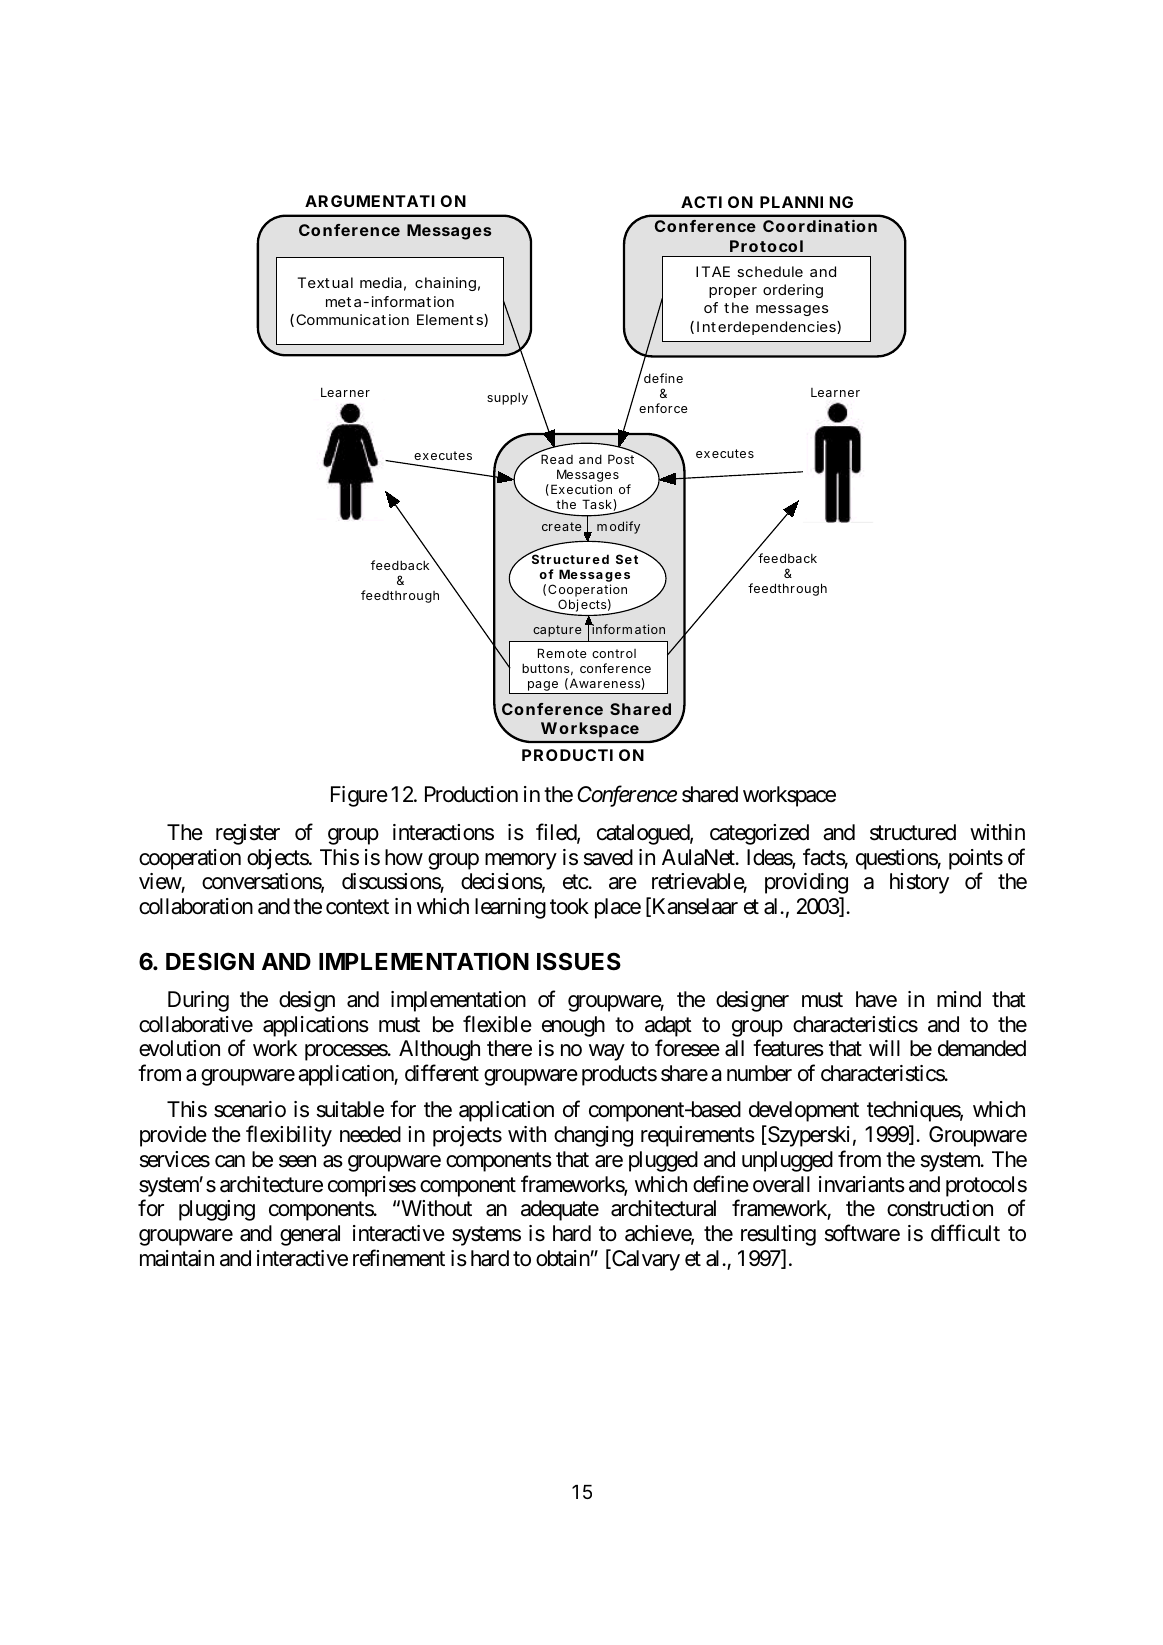  Describe the element at coordinates (196, 906) in the screenshot. I see `collaboration` at that location.
